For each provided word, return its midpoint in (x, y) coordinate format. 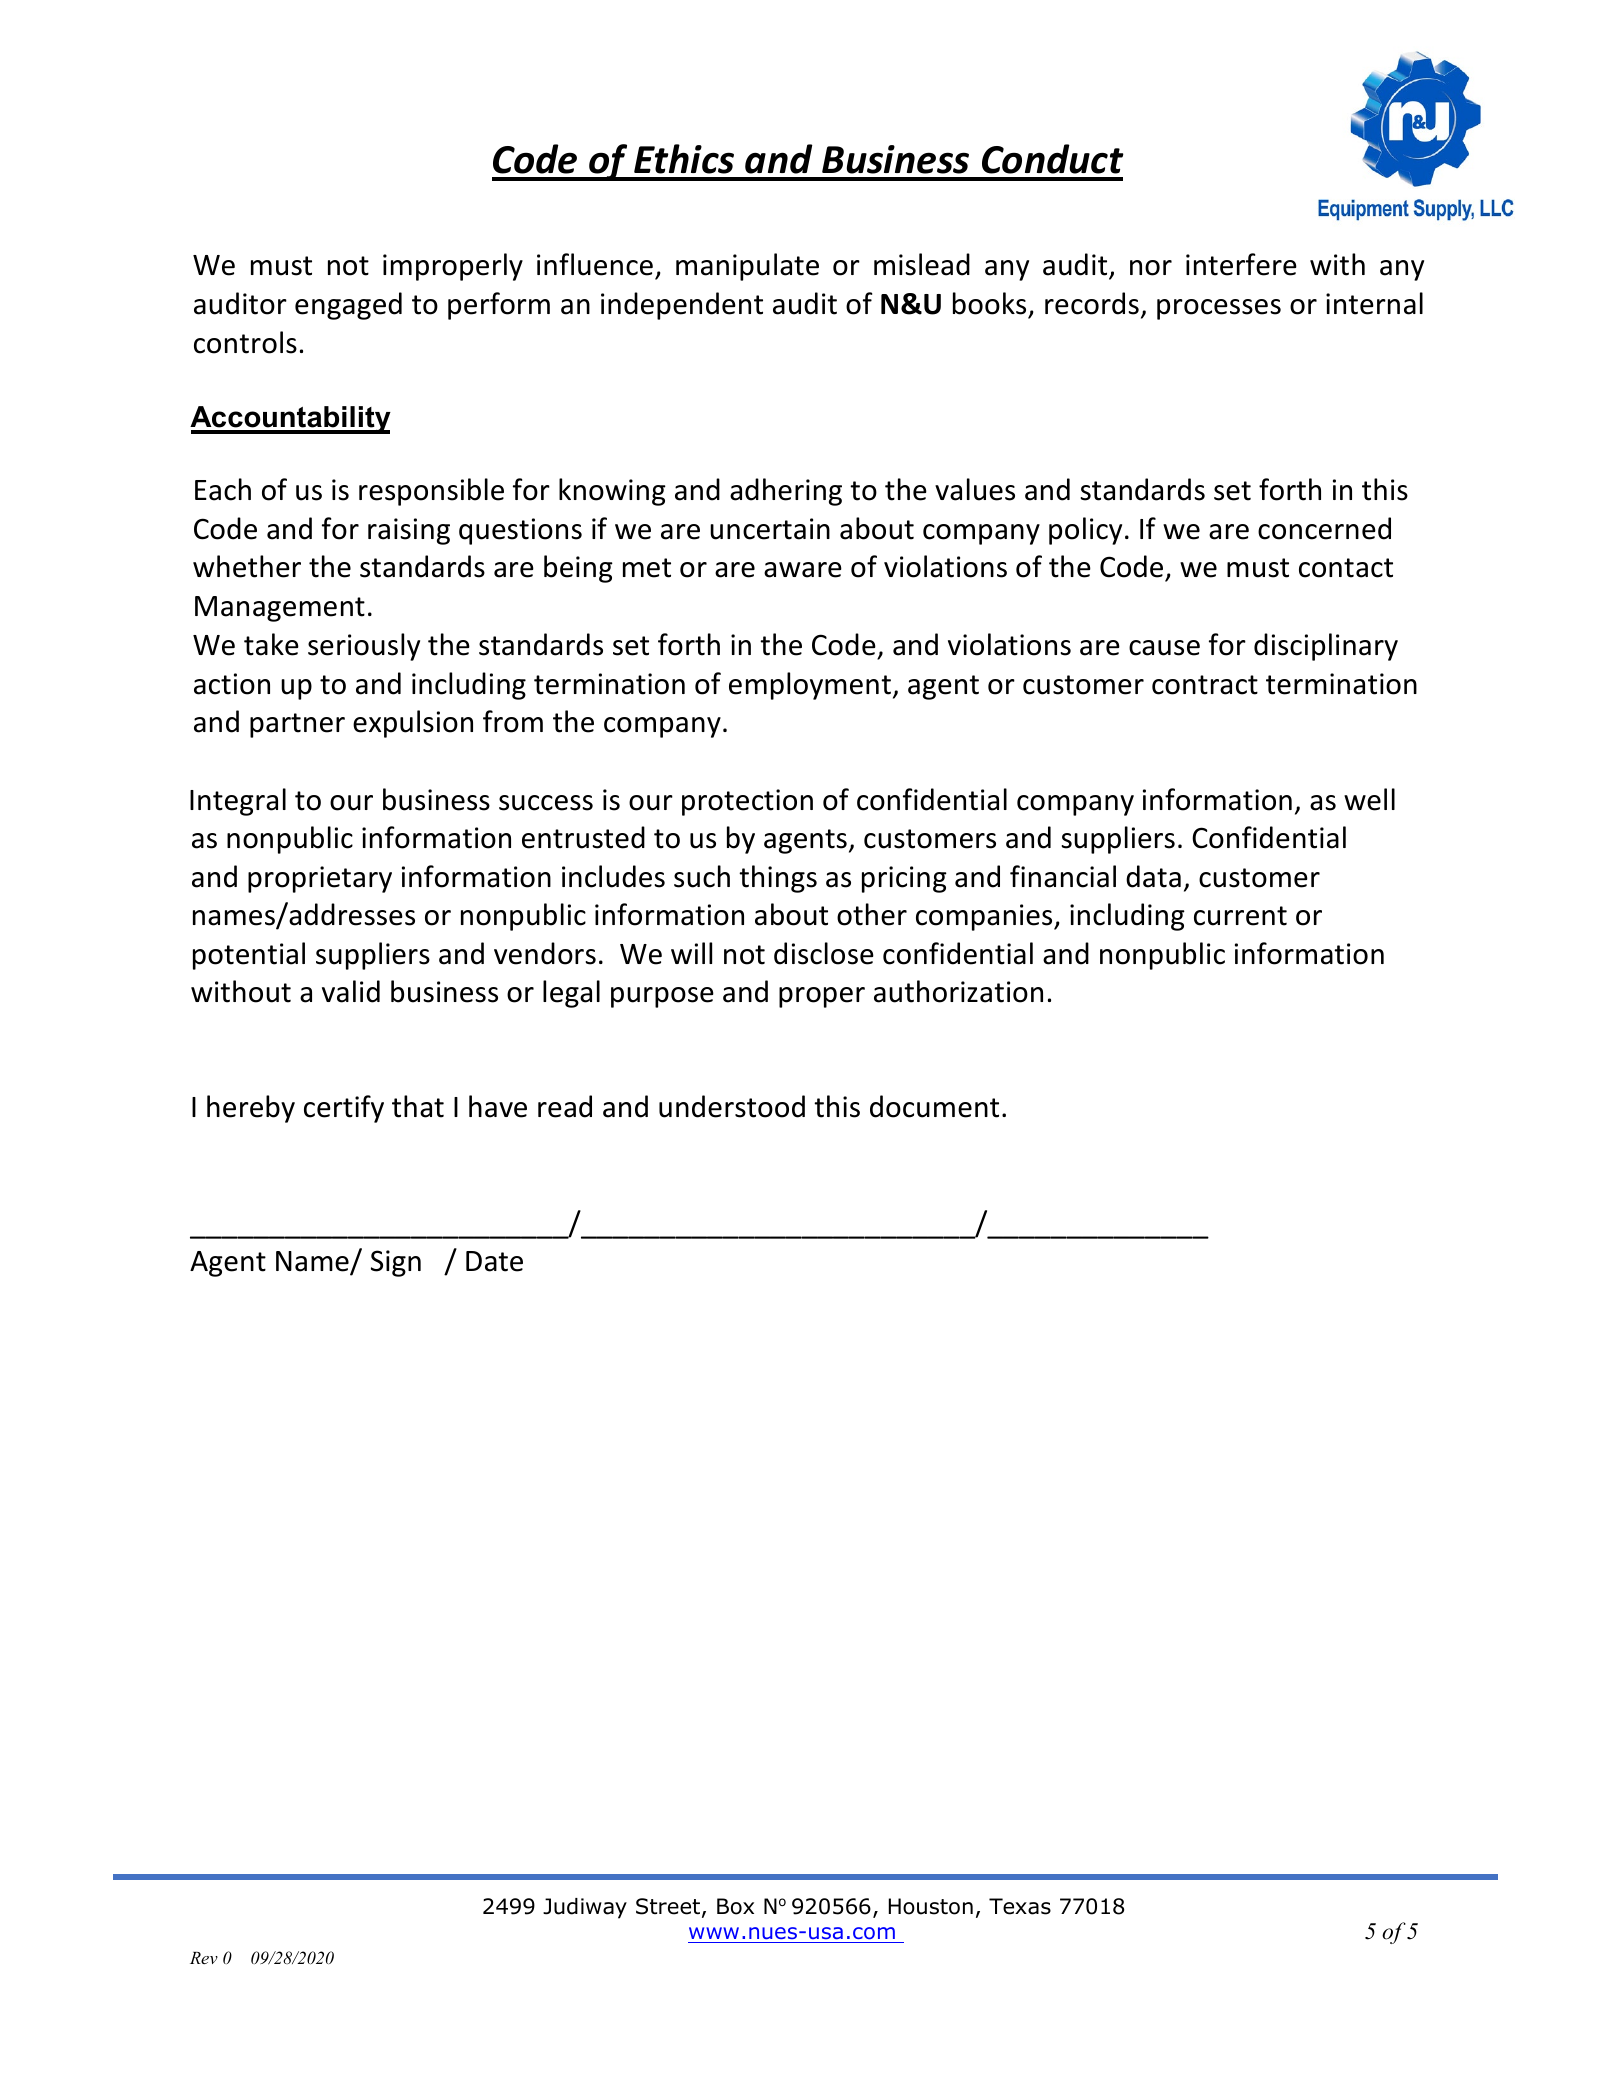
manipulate (747, 267)
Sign (396, 1263)
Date (494, 1261)
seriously (364, 647)
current (1240, 916)
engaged (348, 306)
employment (810, 686)
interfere (1241, 264)
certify (344, 1109)
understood (732, 1106)
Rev (204, 1958)
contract (1205, 685)
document (934, 1106)
